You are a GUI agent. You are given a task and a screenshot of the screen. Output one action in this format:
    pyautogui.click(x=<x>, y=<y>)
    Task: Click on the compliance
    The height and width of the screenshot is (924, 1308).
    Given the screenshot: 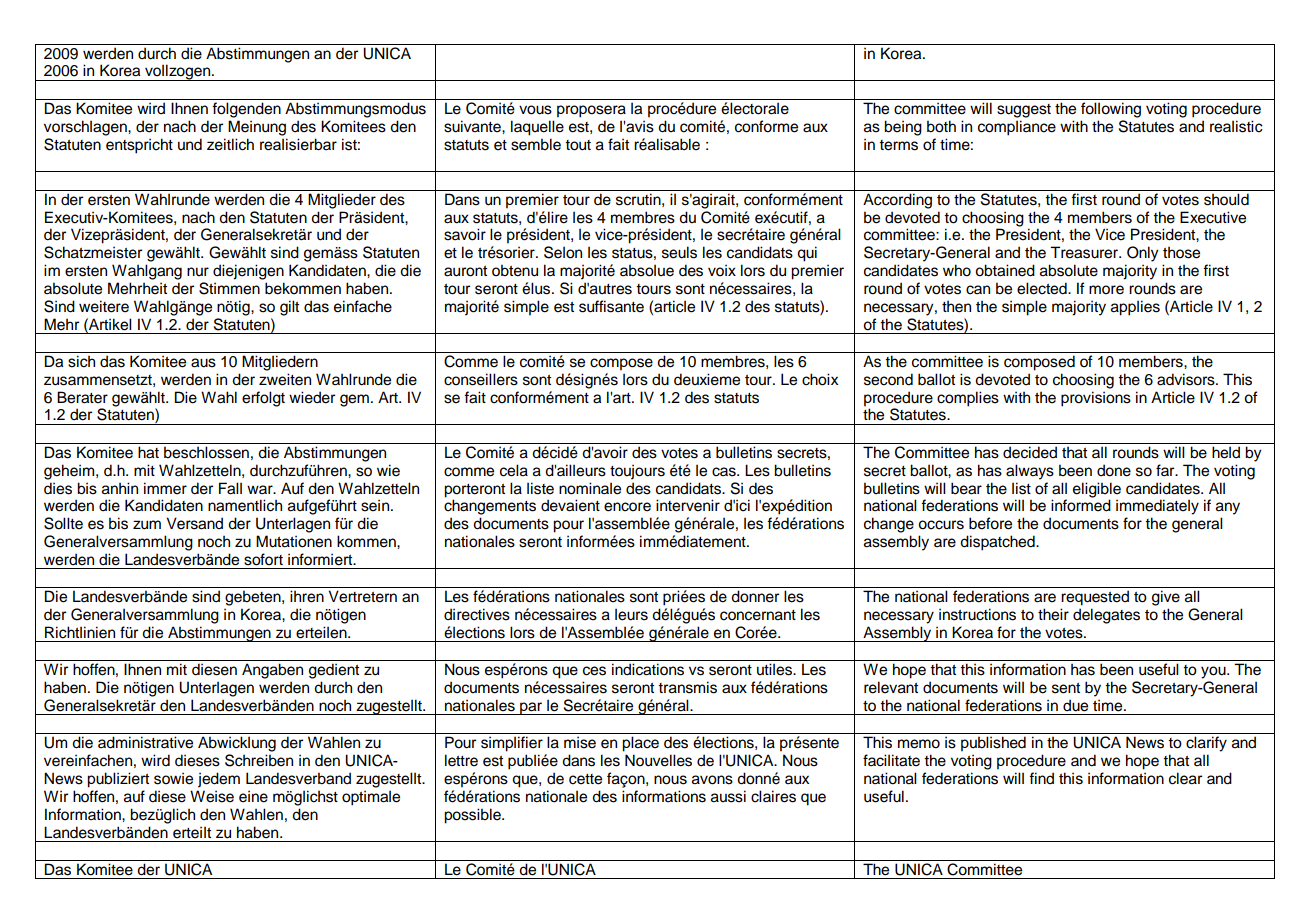 What is the action you would take?
    pyautogui.click(x=1017, y=128)
